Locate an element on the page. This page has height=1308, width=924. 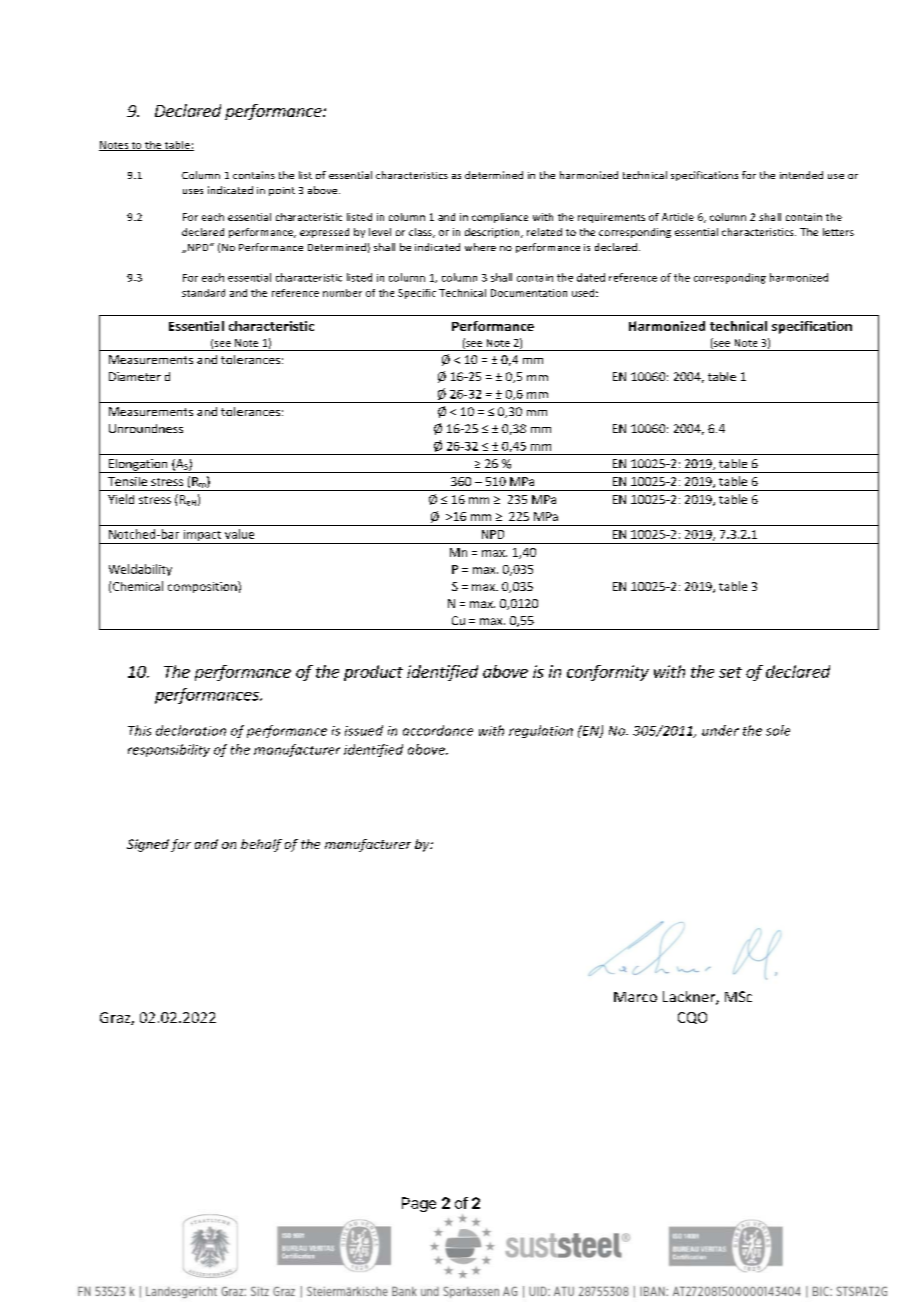
accordance is located at coordinates (438, 730).
